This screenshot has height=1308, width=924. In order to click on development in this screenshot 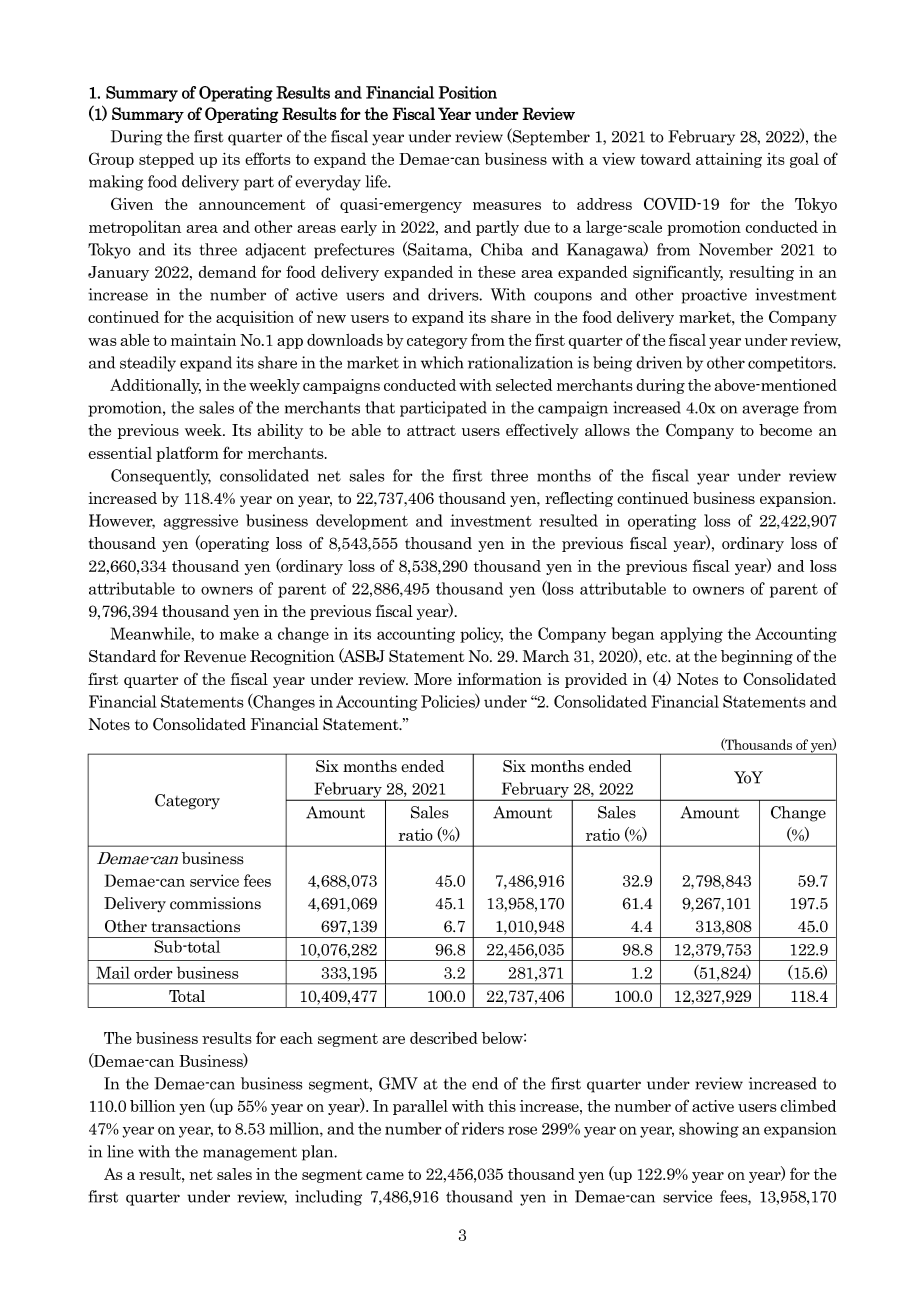, I will do `click(362, 522)`.
